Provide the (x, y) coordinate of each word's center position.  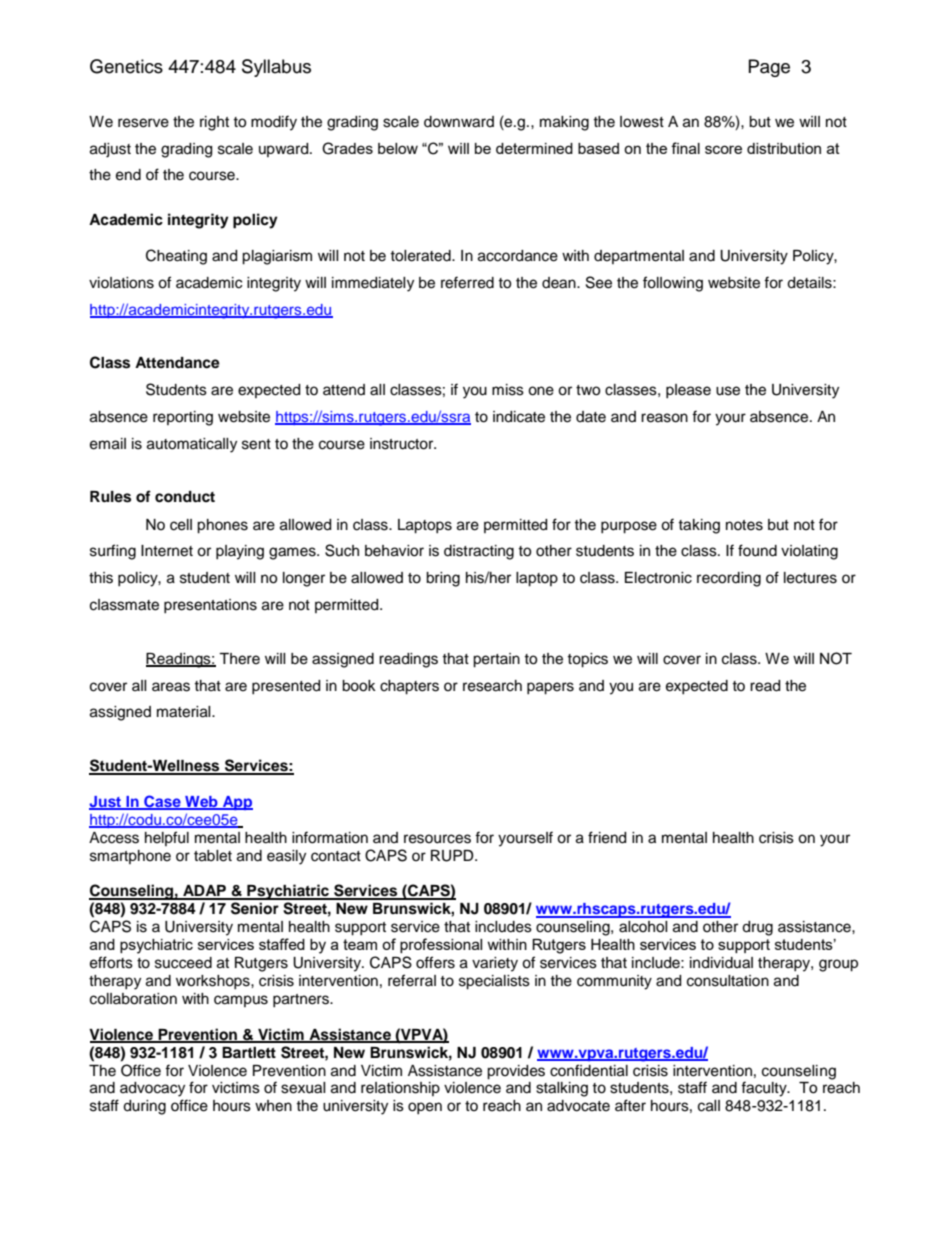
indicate (519, 417)
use (728, 391)
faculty (765, 1089)
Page (769, 68)
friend (607, 837)
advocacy (152, 1089)
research (492, 686)
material (185, 712)
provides (516, 1072)
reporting (183, 418)
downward (459, 122)
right (214, 123)
